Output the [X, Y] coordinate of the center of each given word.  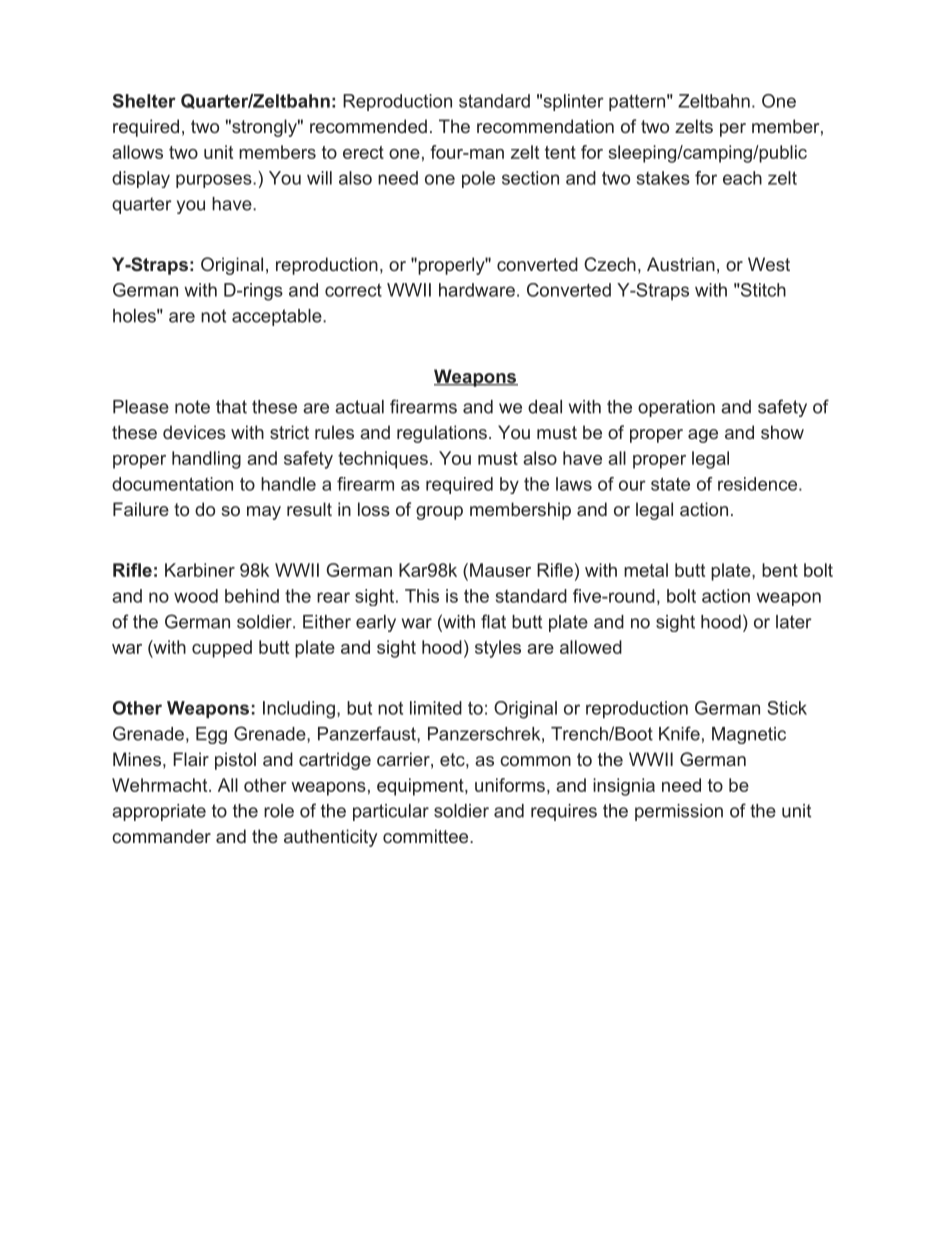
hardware [477, 290]
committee [425, 836]
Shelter [144, 101]
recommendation [545, 126]
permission [679, 812]
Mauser [500, 570]
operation [676, 408]
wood [196, 596]
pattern [637, 103]
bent [780, 570]
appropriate [159, 812]
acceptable [278, 317]
